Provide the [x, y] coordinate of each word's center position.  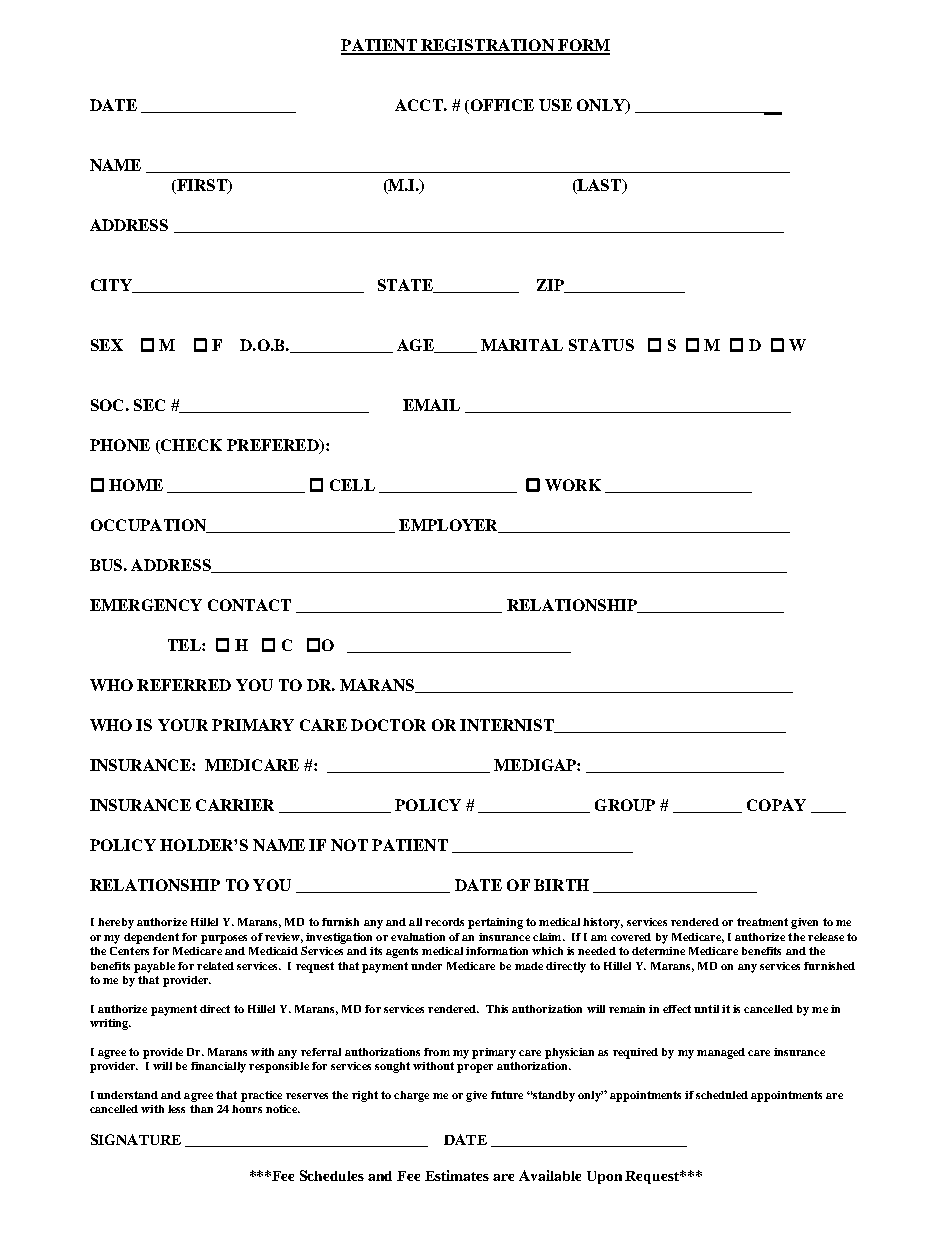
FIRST [202, 186]
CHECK [190, 446]
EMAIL [431, 405]
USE [555, 105]
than [201, 1109]
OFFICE [501, 106]
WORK [573, 485]
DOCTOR [388, 725]
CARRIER [235, 805]
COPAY [776, 805]
